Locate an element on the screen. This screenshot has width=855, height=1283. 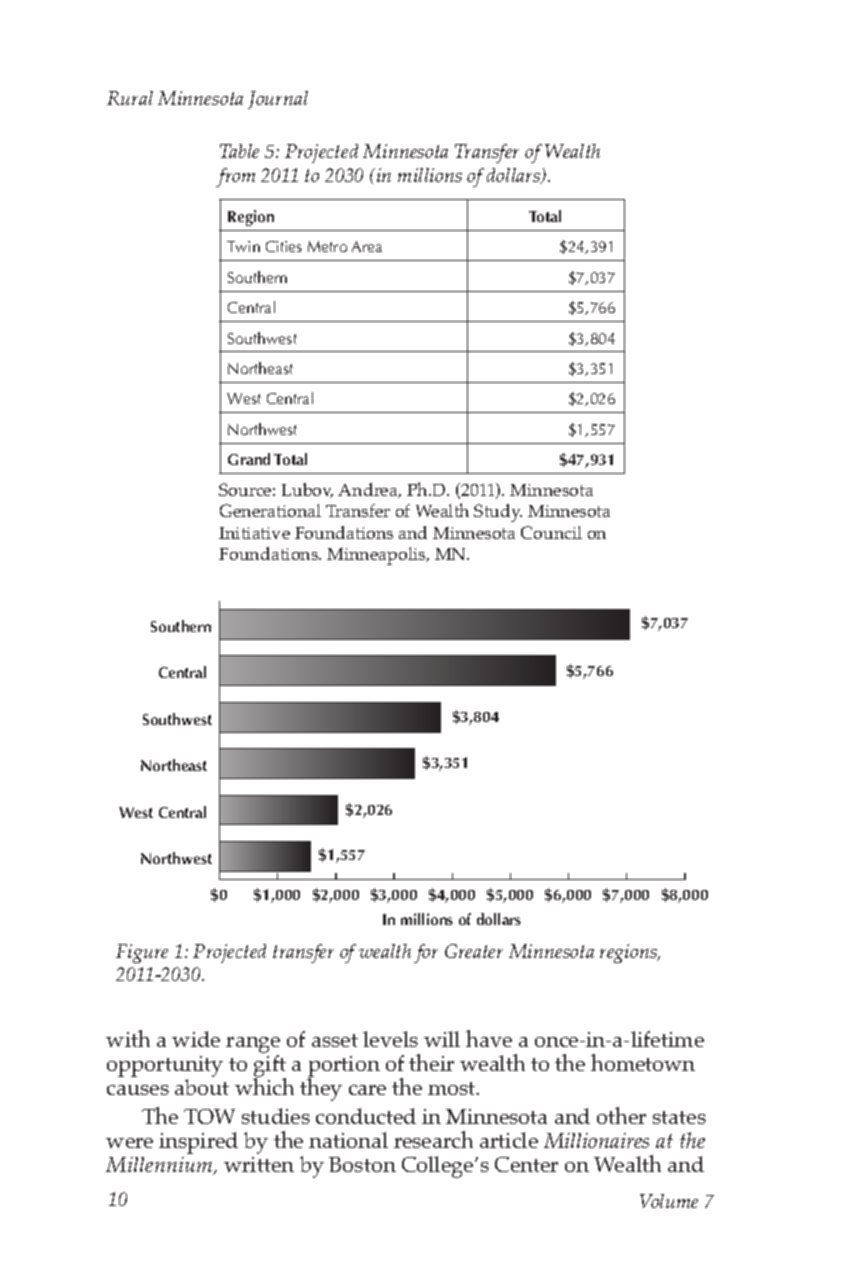
Council is located at coordinates (551, 532).
